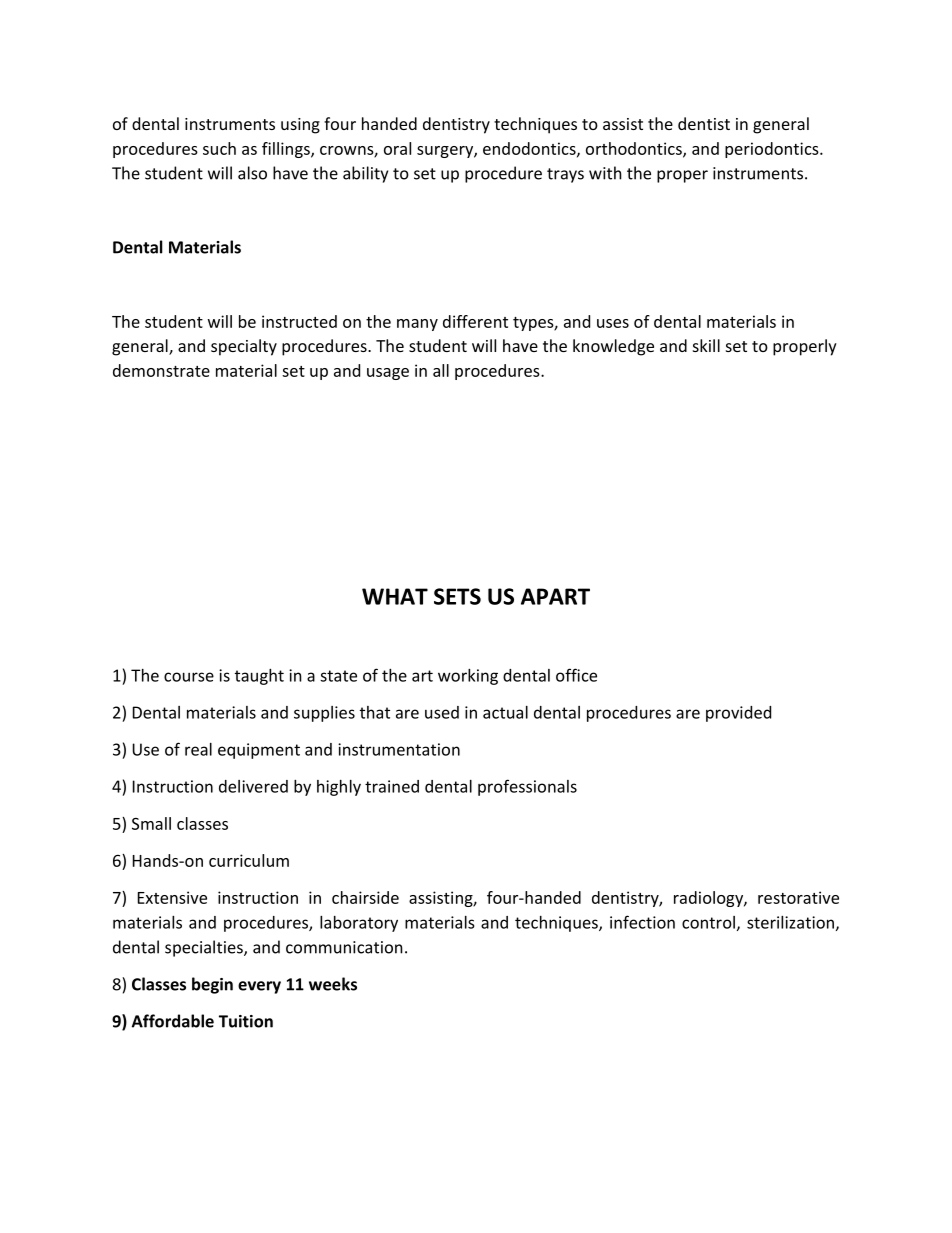 Image resolution: width=952 pixels, height=1233 pixels. I want to click on demonstrate, so click(161, 370).
